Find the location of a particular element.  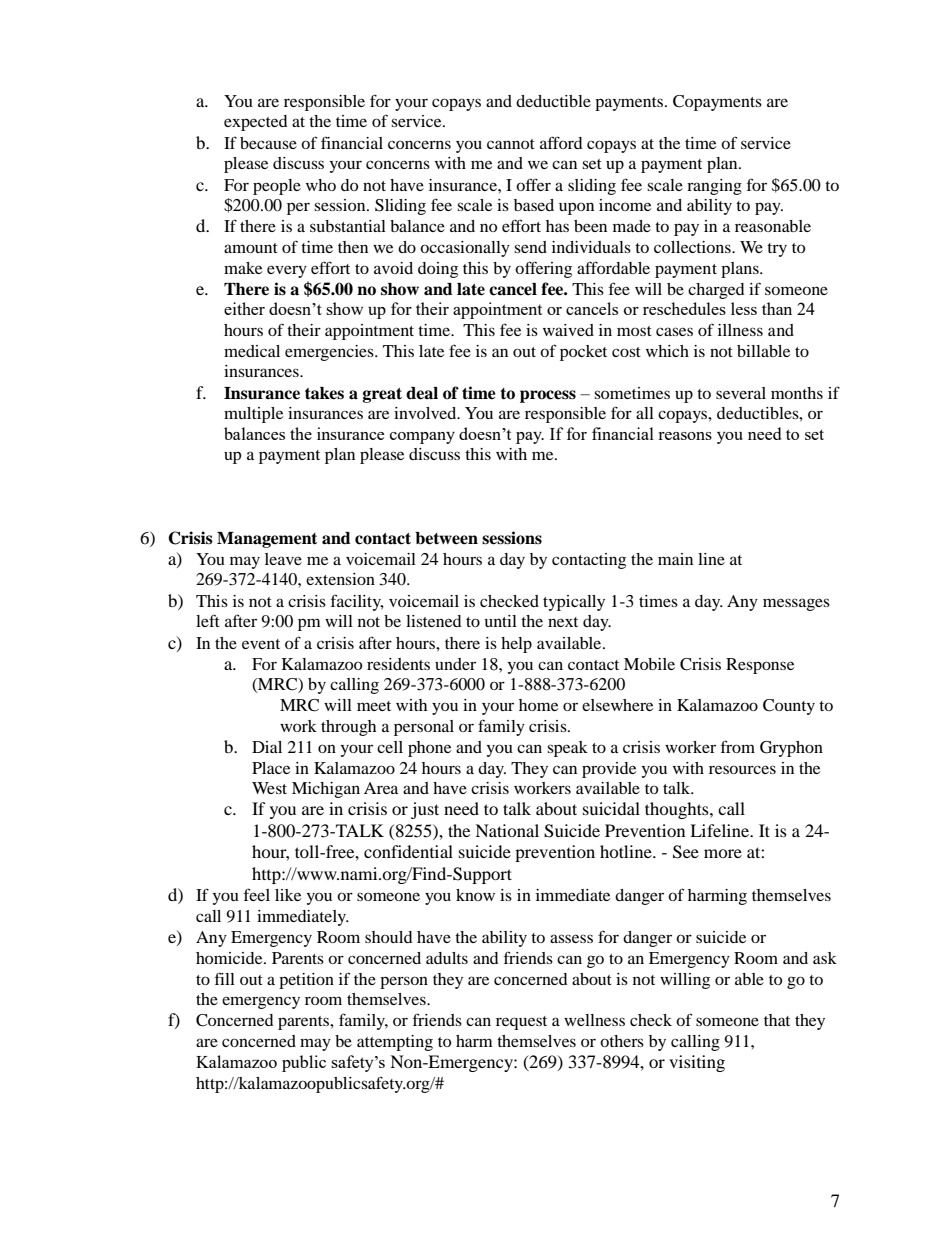

ranging is located at coordinates (714, 187).
